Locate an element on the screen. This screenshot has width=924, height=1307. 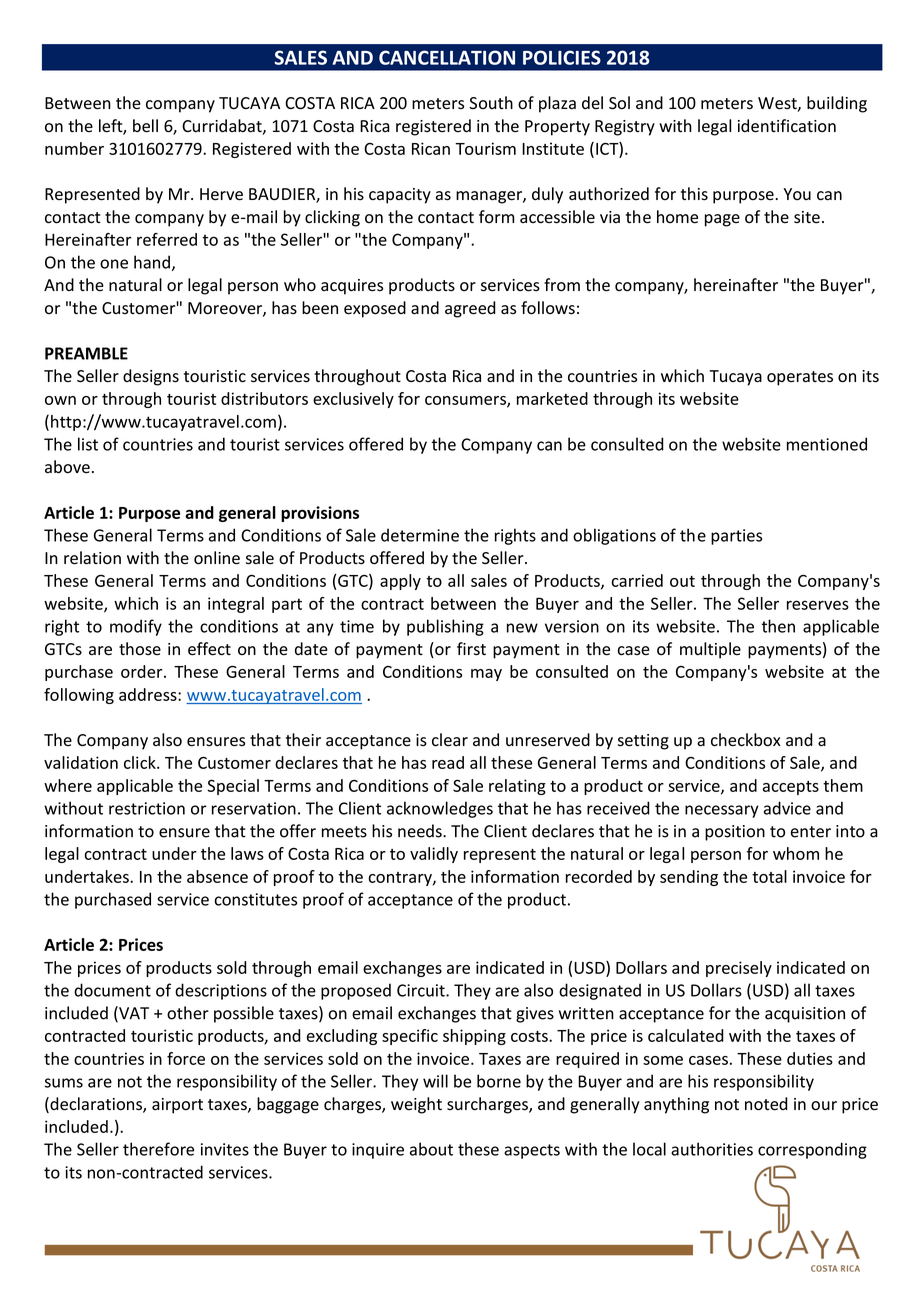
consumers is located at coordinates (466, 401).
